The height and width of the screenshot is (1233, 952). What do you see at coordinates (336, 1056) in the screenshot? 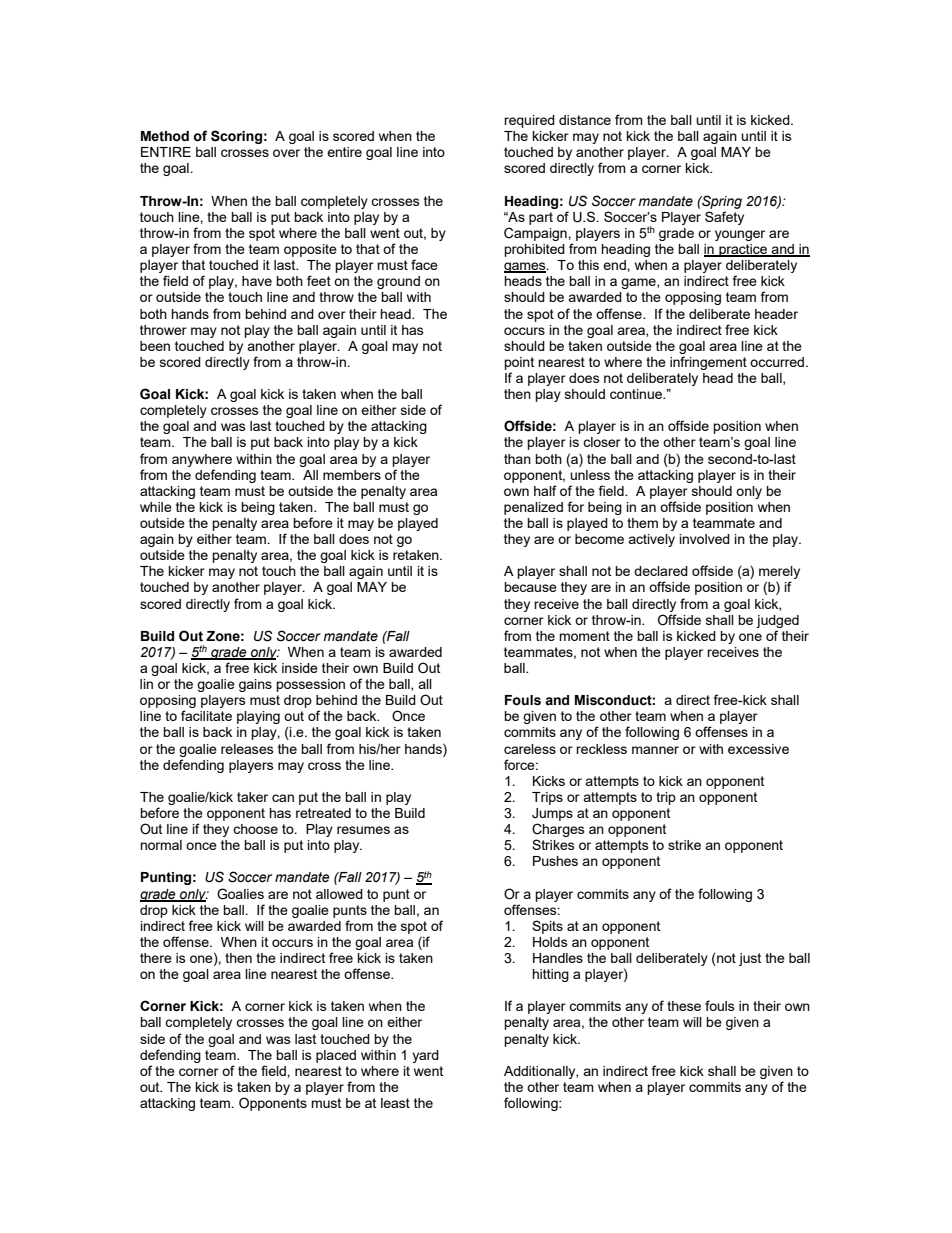
I see `placed` at bounding box center [336, 1056].
